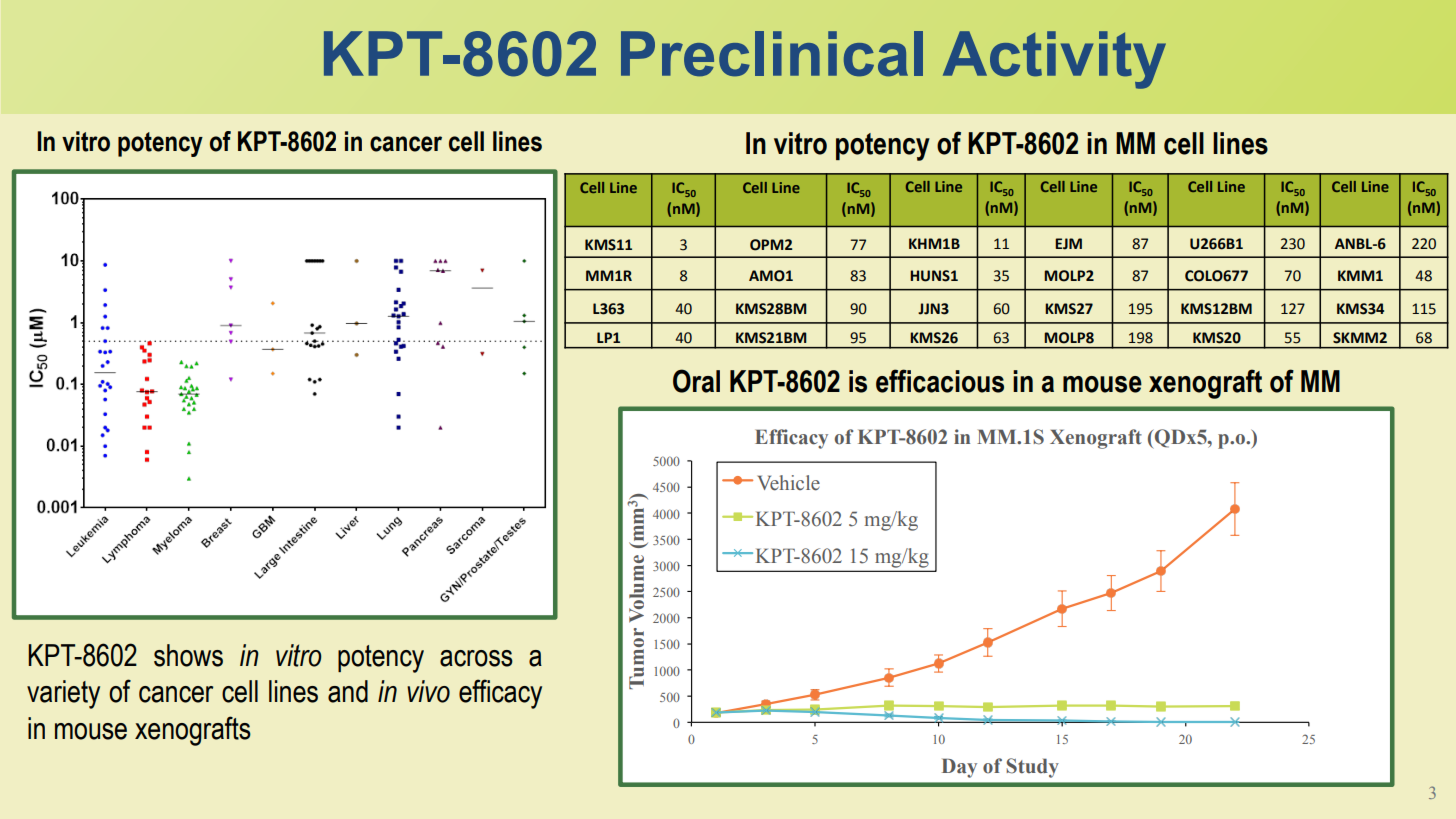 This page has width=1456, height=819. What do you see at coordinates (63, 694) in the page?
I see `variety` at bounding box center [63, 694].
